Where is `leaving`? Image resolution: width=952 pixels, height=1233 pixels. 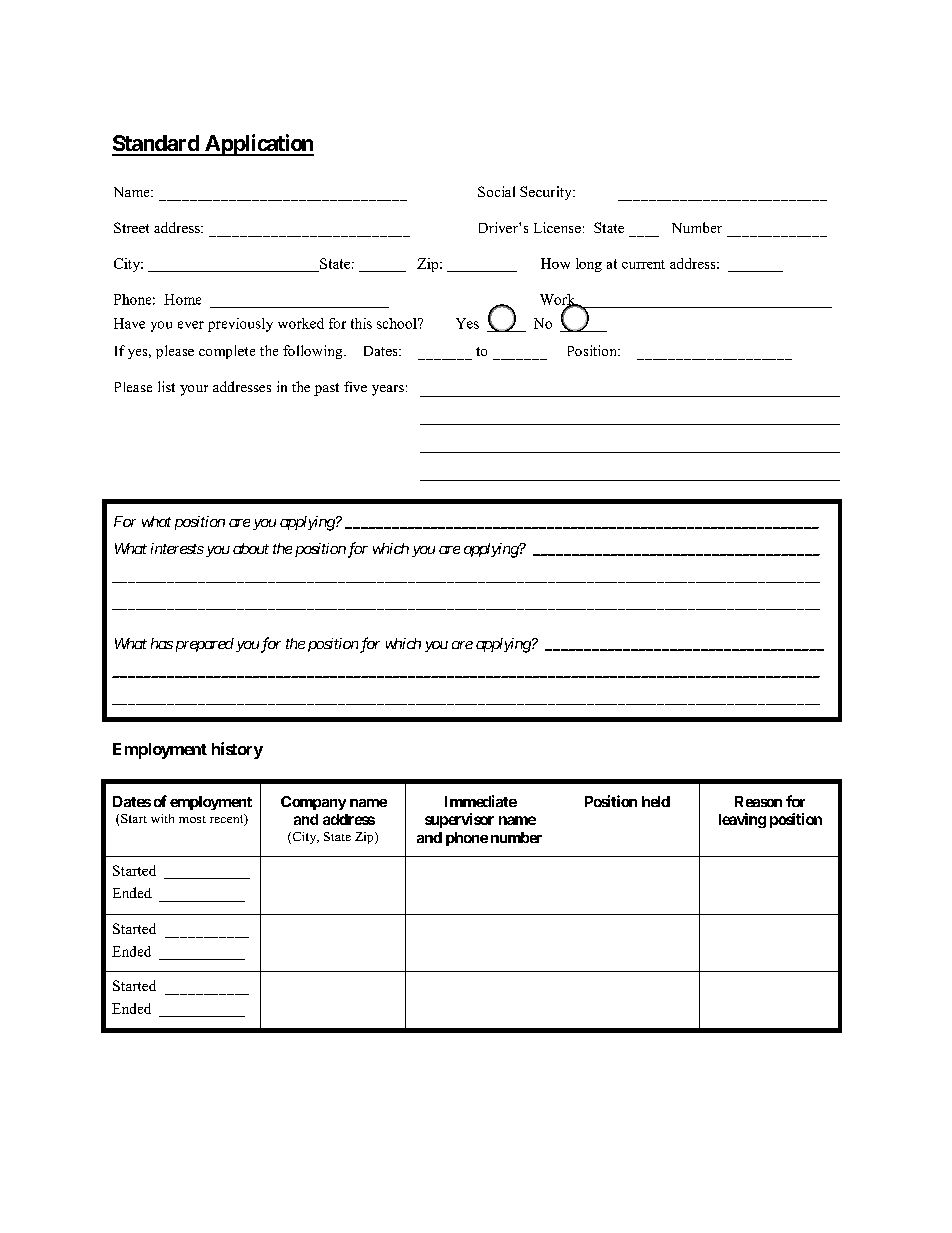
leaving is located at coordinates (742, 820).
